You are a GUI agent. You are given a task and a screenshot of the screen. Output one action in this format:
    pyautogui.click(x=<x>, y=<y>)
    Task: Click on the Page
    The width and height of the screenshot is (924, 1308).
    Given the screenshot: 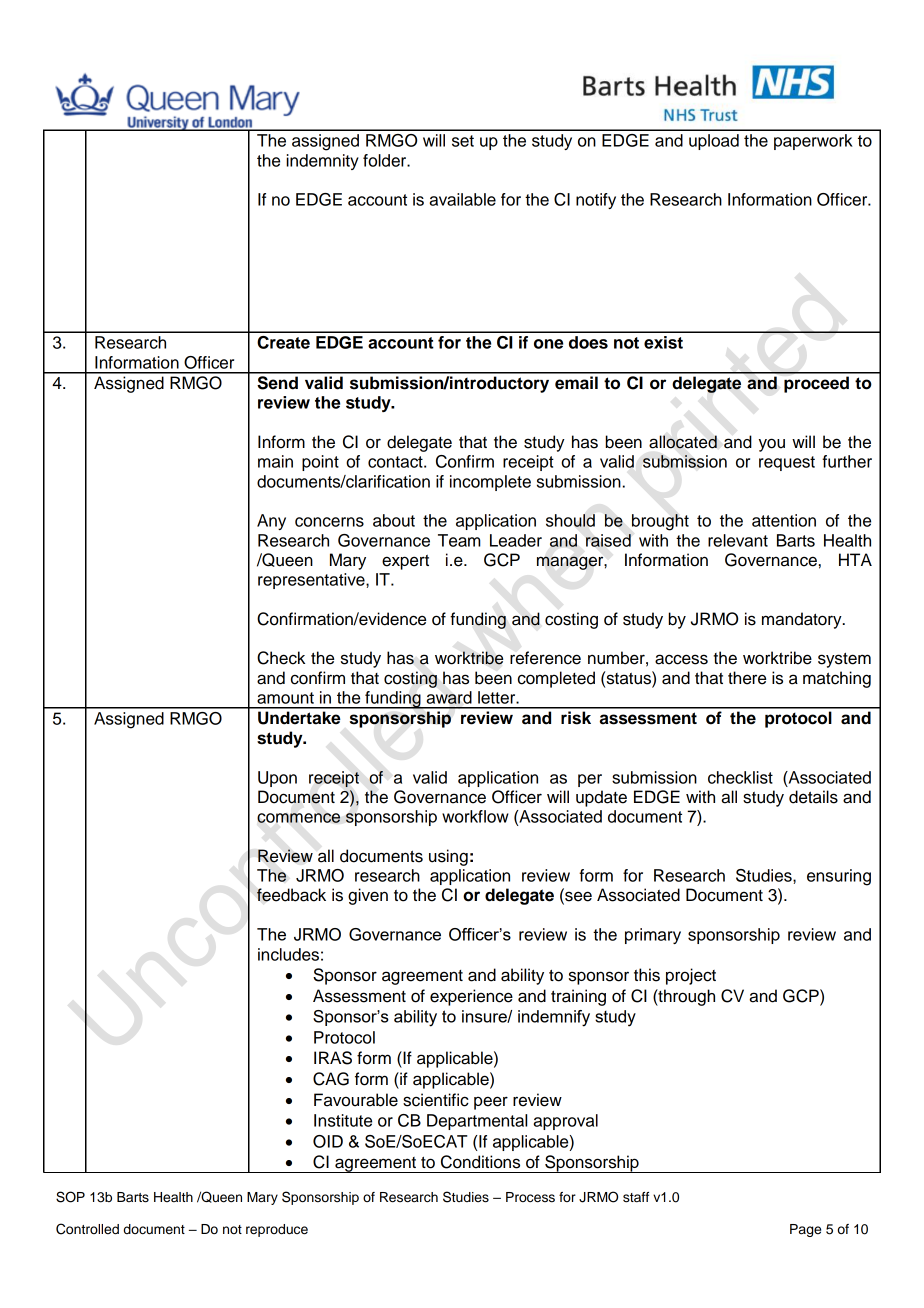 What is the action you would take?
    pyautogui.click(x=805, y=1230)
